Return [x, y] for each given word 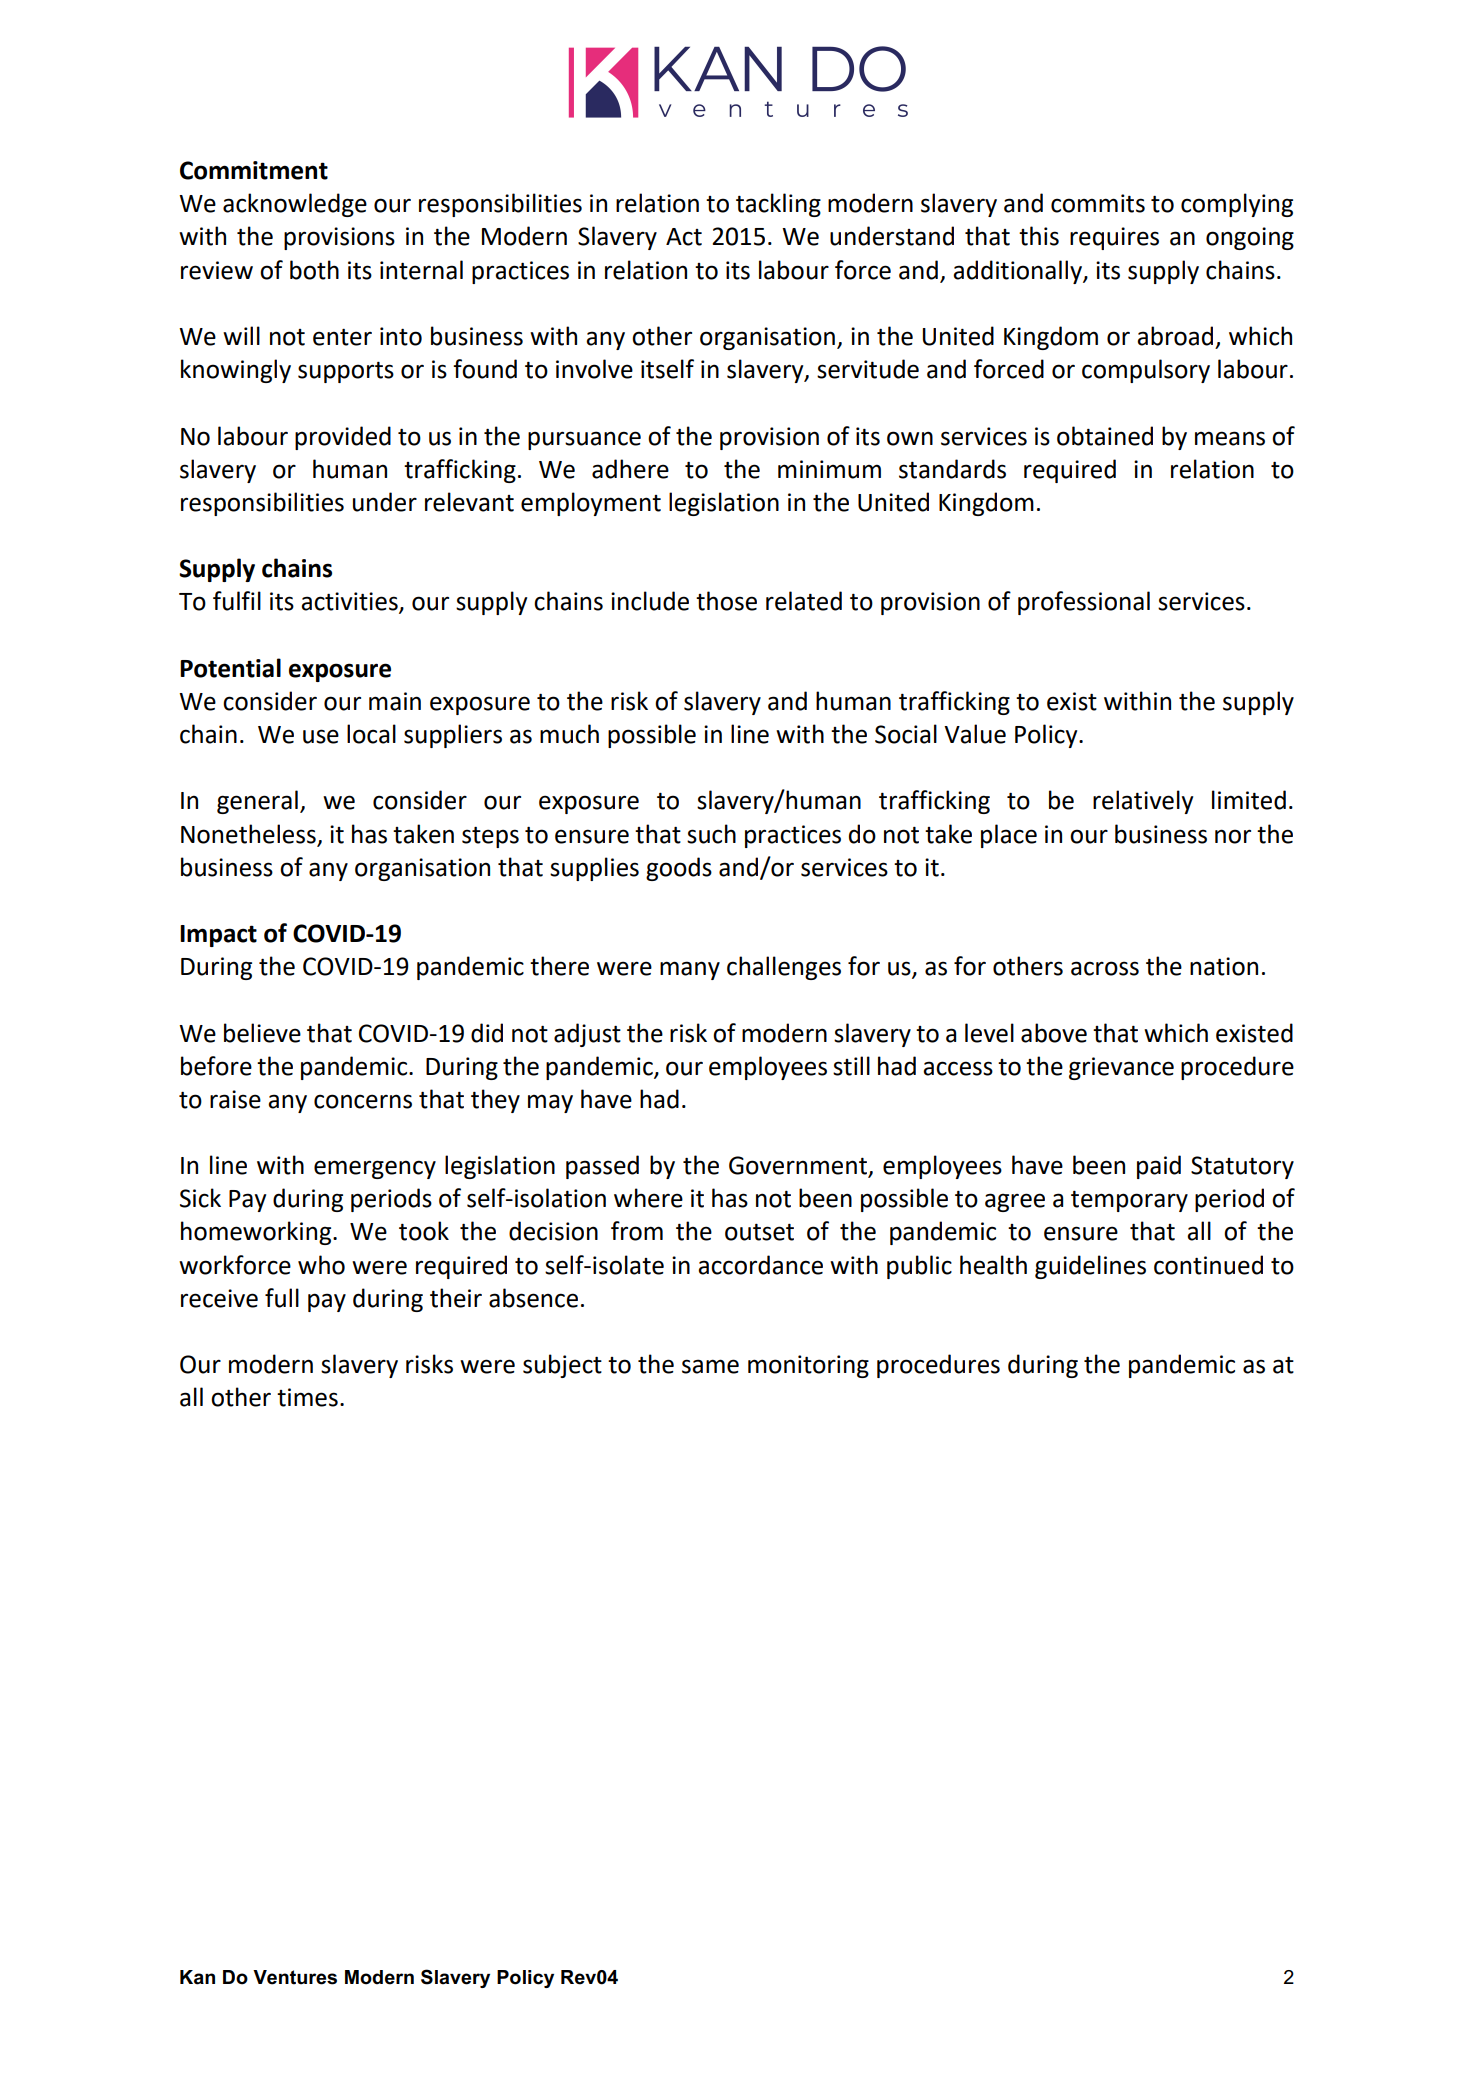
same [710, 1366]
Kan [197, 1977]
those [726, 601]
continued [1208, 1265]
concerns [363, 1101]
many [690, 970]
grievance [1121, 1068]
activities [350, 602]
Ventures [295, 1977]
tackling [778, 205]
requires [1114, 238]
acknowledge [295, 205]
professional [1084, 603]
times [307, 1397]
